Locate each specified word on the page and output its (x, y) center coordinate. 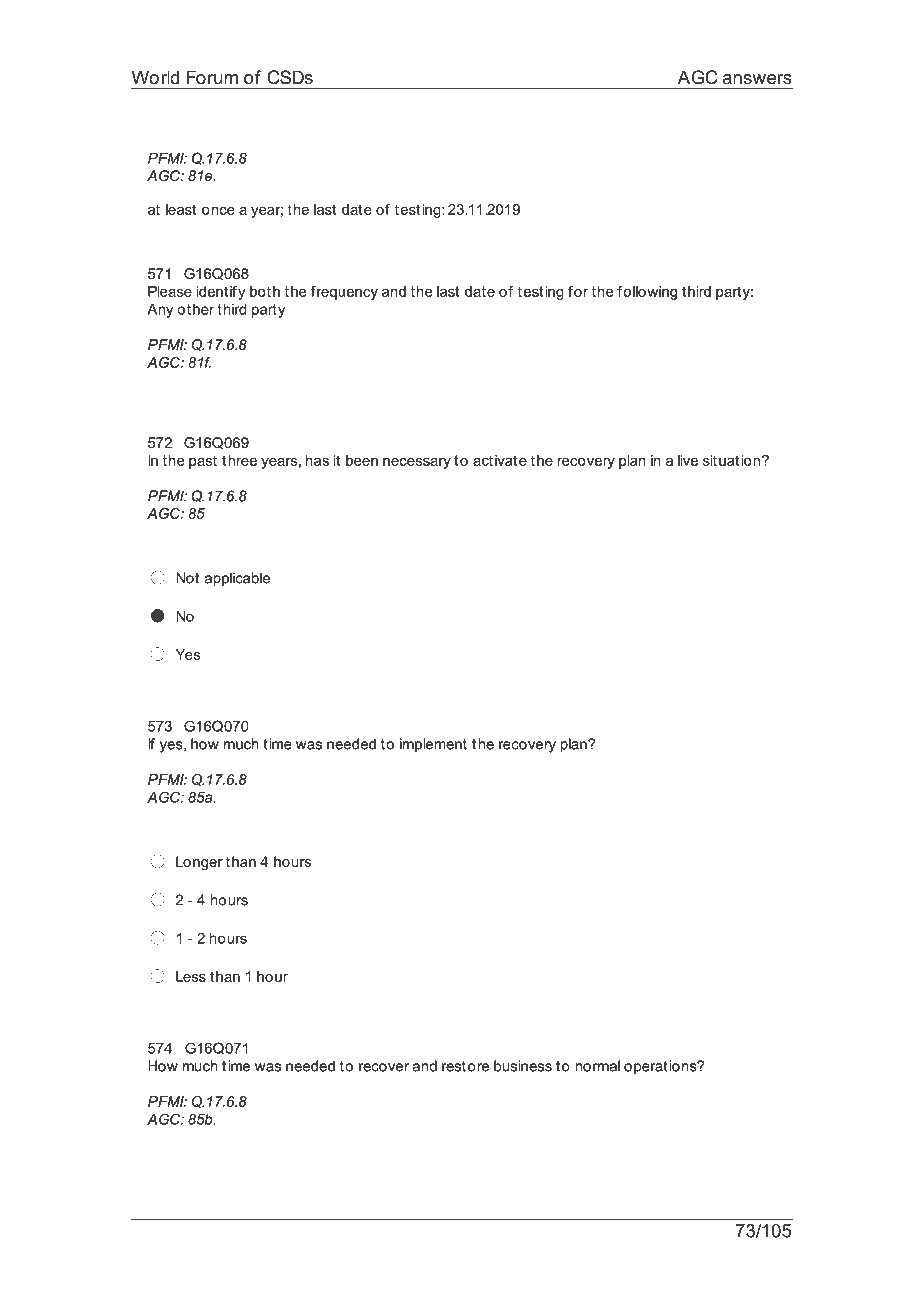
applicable (237, 579)
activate (500, 460)
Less (191, 976)
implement (433, 745)
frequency (344, 293)
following (647, 293)
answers (757, 79)
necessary (417, 463)
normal (597, 1066)
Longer (199, 863)
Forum (212, 77)
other (195, 309)
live (688, 460)
